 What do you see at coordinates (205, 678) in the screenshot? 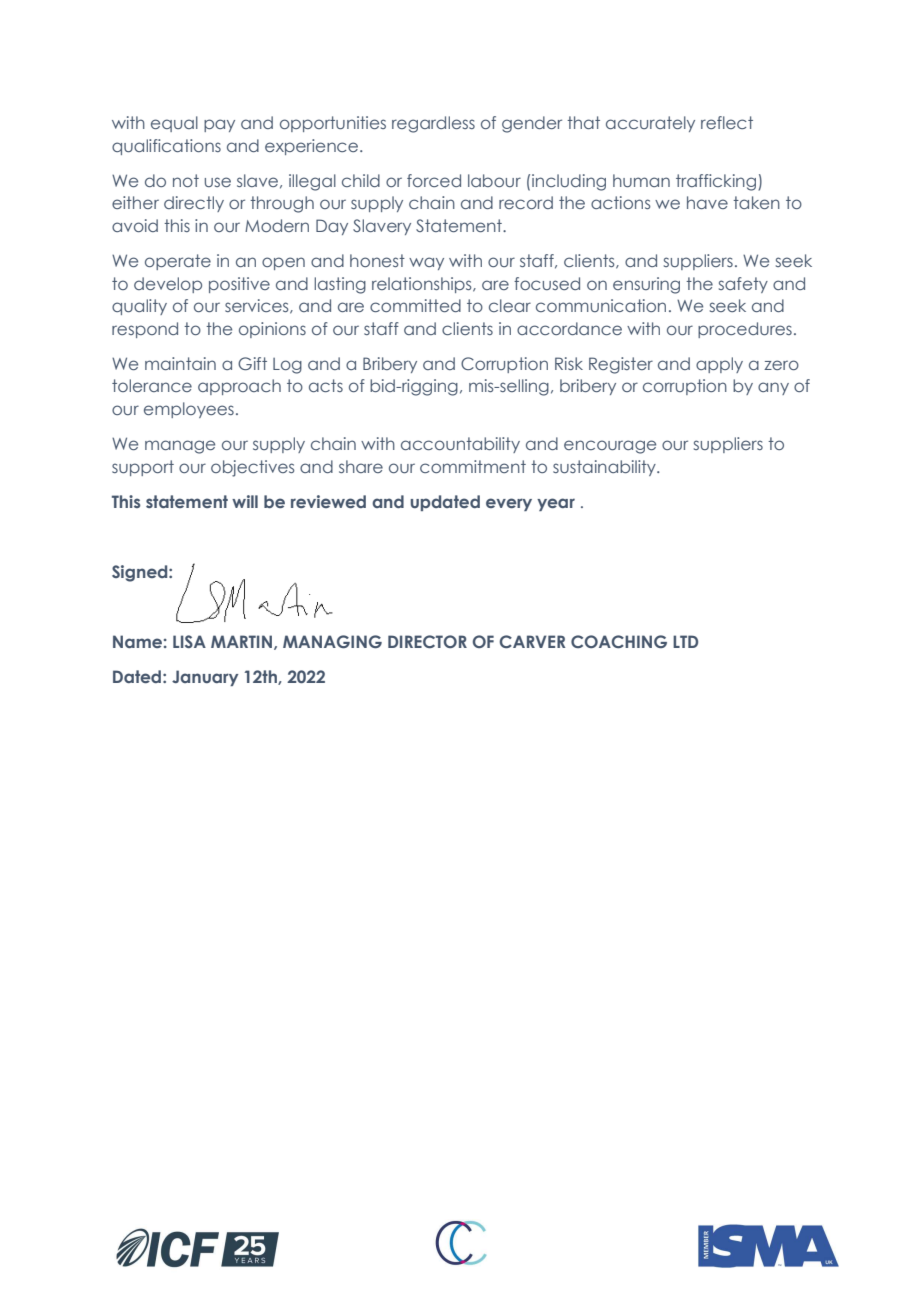
I see `January` at bounding box center [205, 678].
